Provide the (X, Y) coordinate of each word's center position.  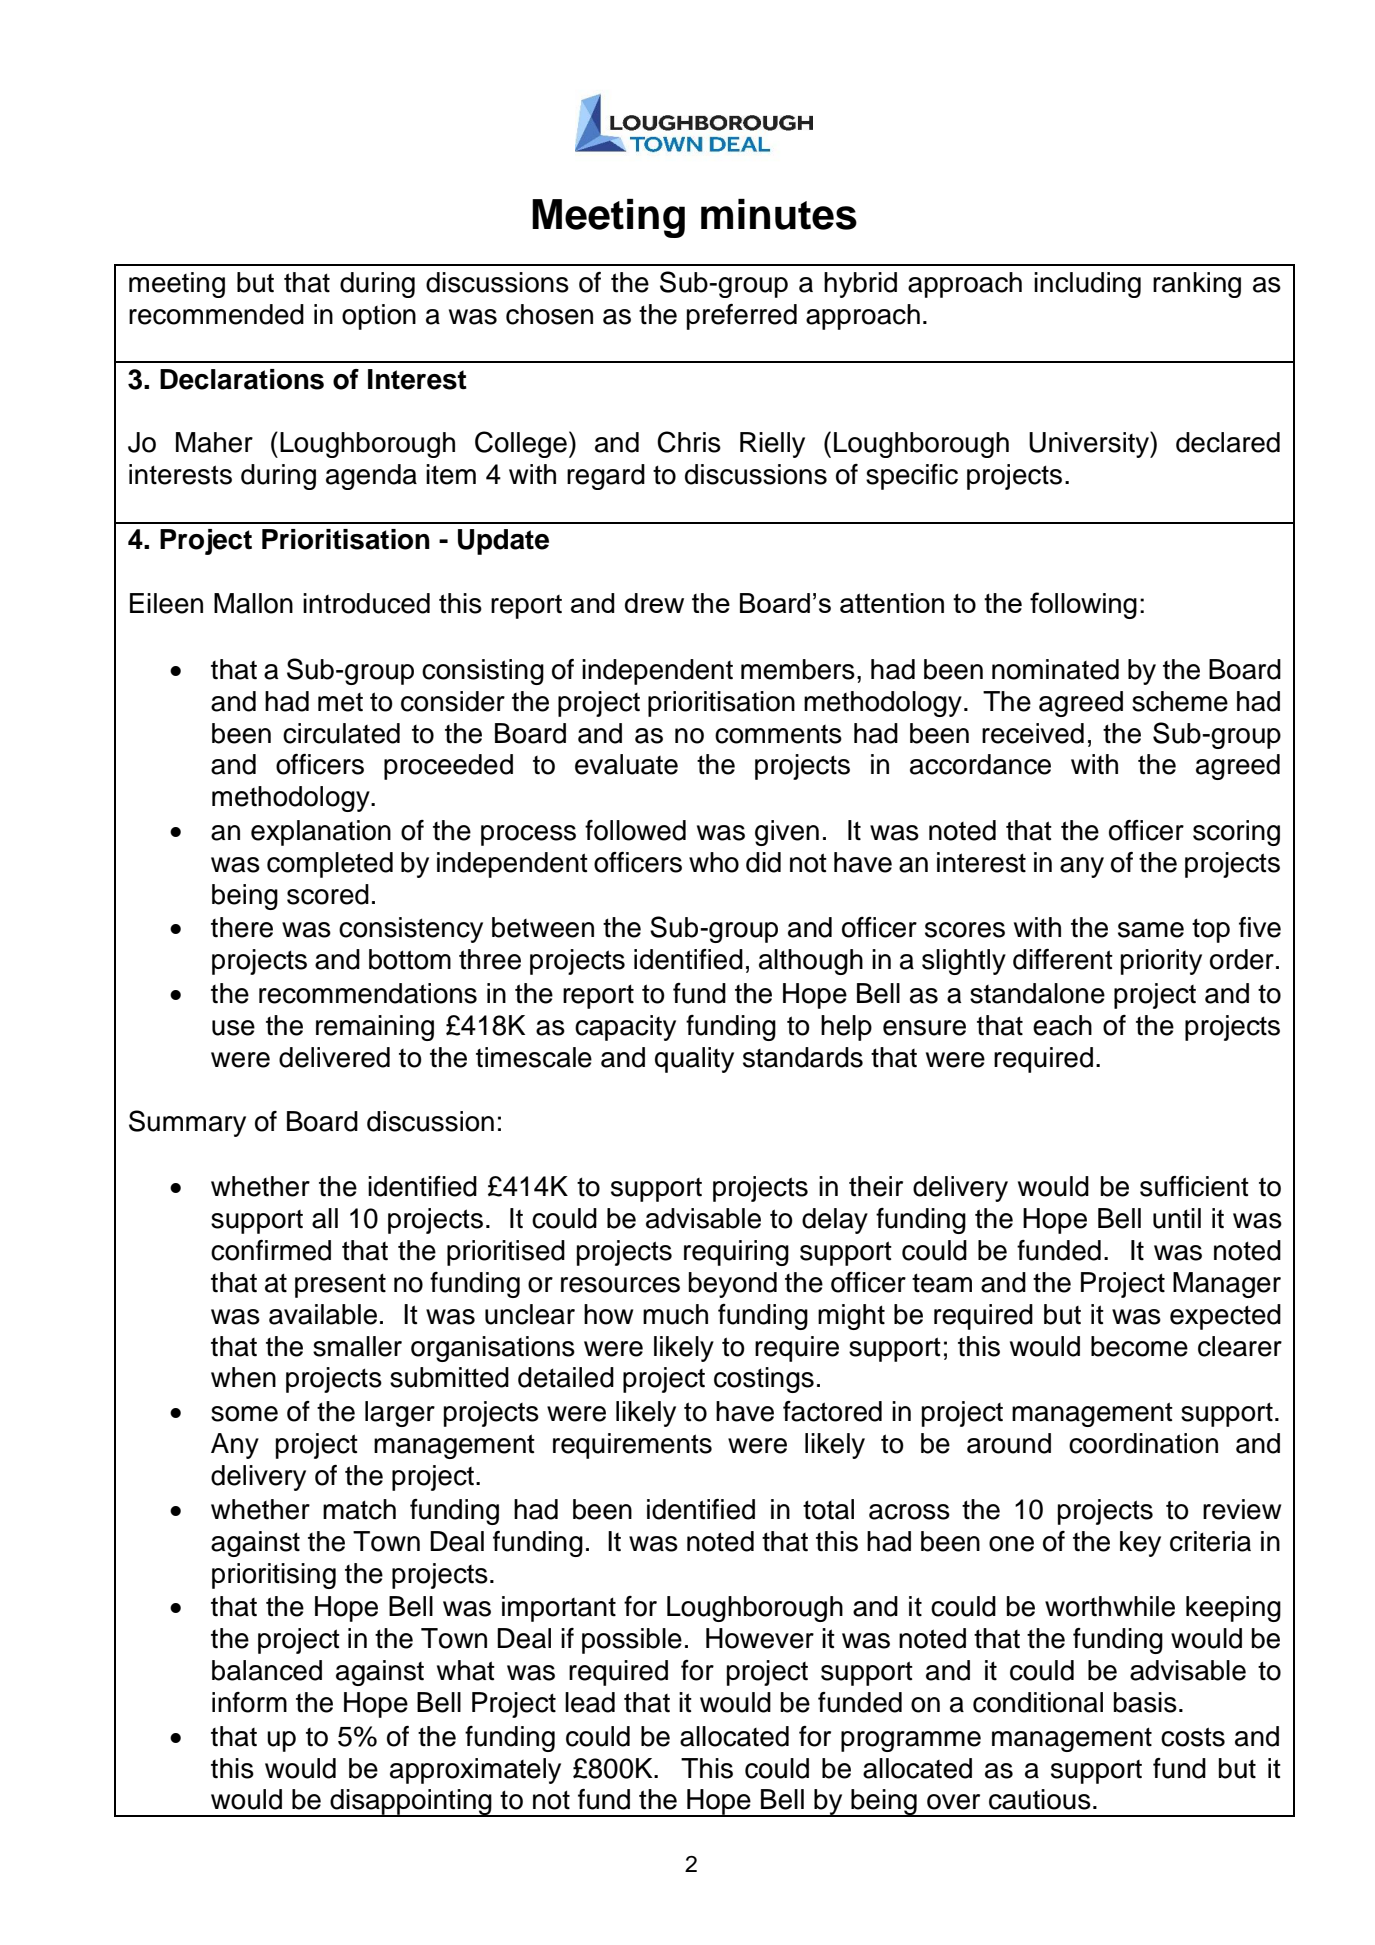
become (1139, 1346)
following (1083, 605)
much (675, 1314)
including (1087, 285)
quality (694, 1060)
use (233, 1028)
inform (249, 1702)
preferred (742, 317)
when (243, 1377)
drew (654, 603)
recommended (216, 314)
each (1062, 1025)
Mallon (253, 603)
